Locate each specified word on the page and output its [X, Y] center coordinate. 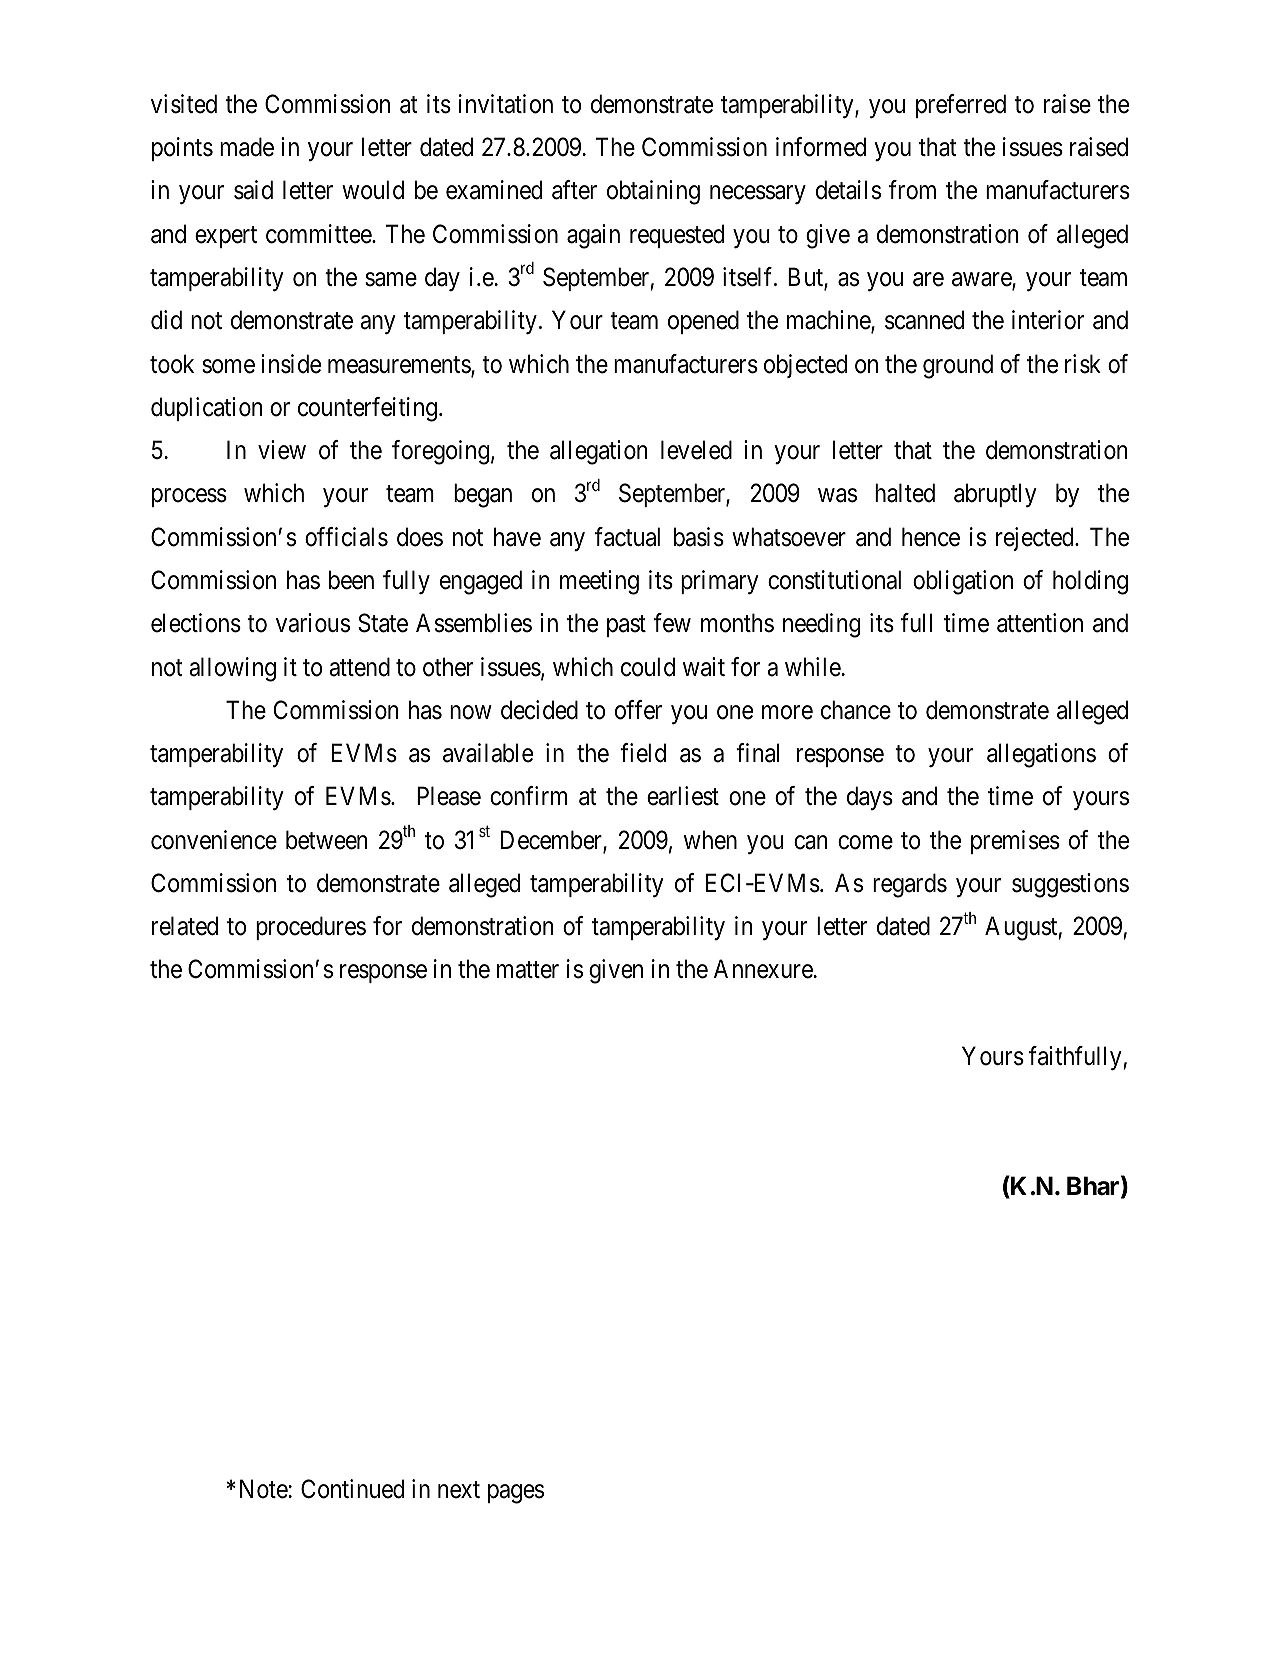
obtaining [653, 192]
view [282, 450]
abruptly [995, 495]
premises [1015, 842]
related [185, 926]
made [247, 147]
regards [910, 885]
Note [264, 1489]
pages [516, 1494]
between [326, 840]
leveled [696, 450]
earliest [683, 796]
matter [528, 970]
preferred [961, 106]
